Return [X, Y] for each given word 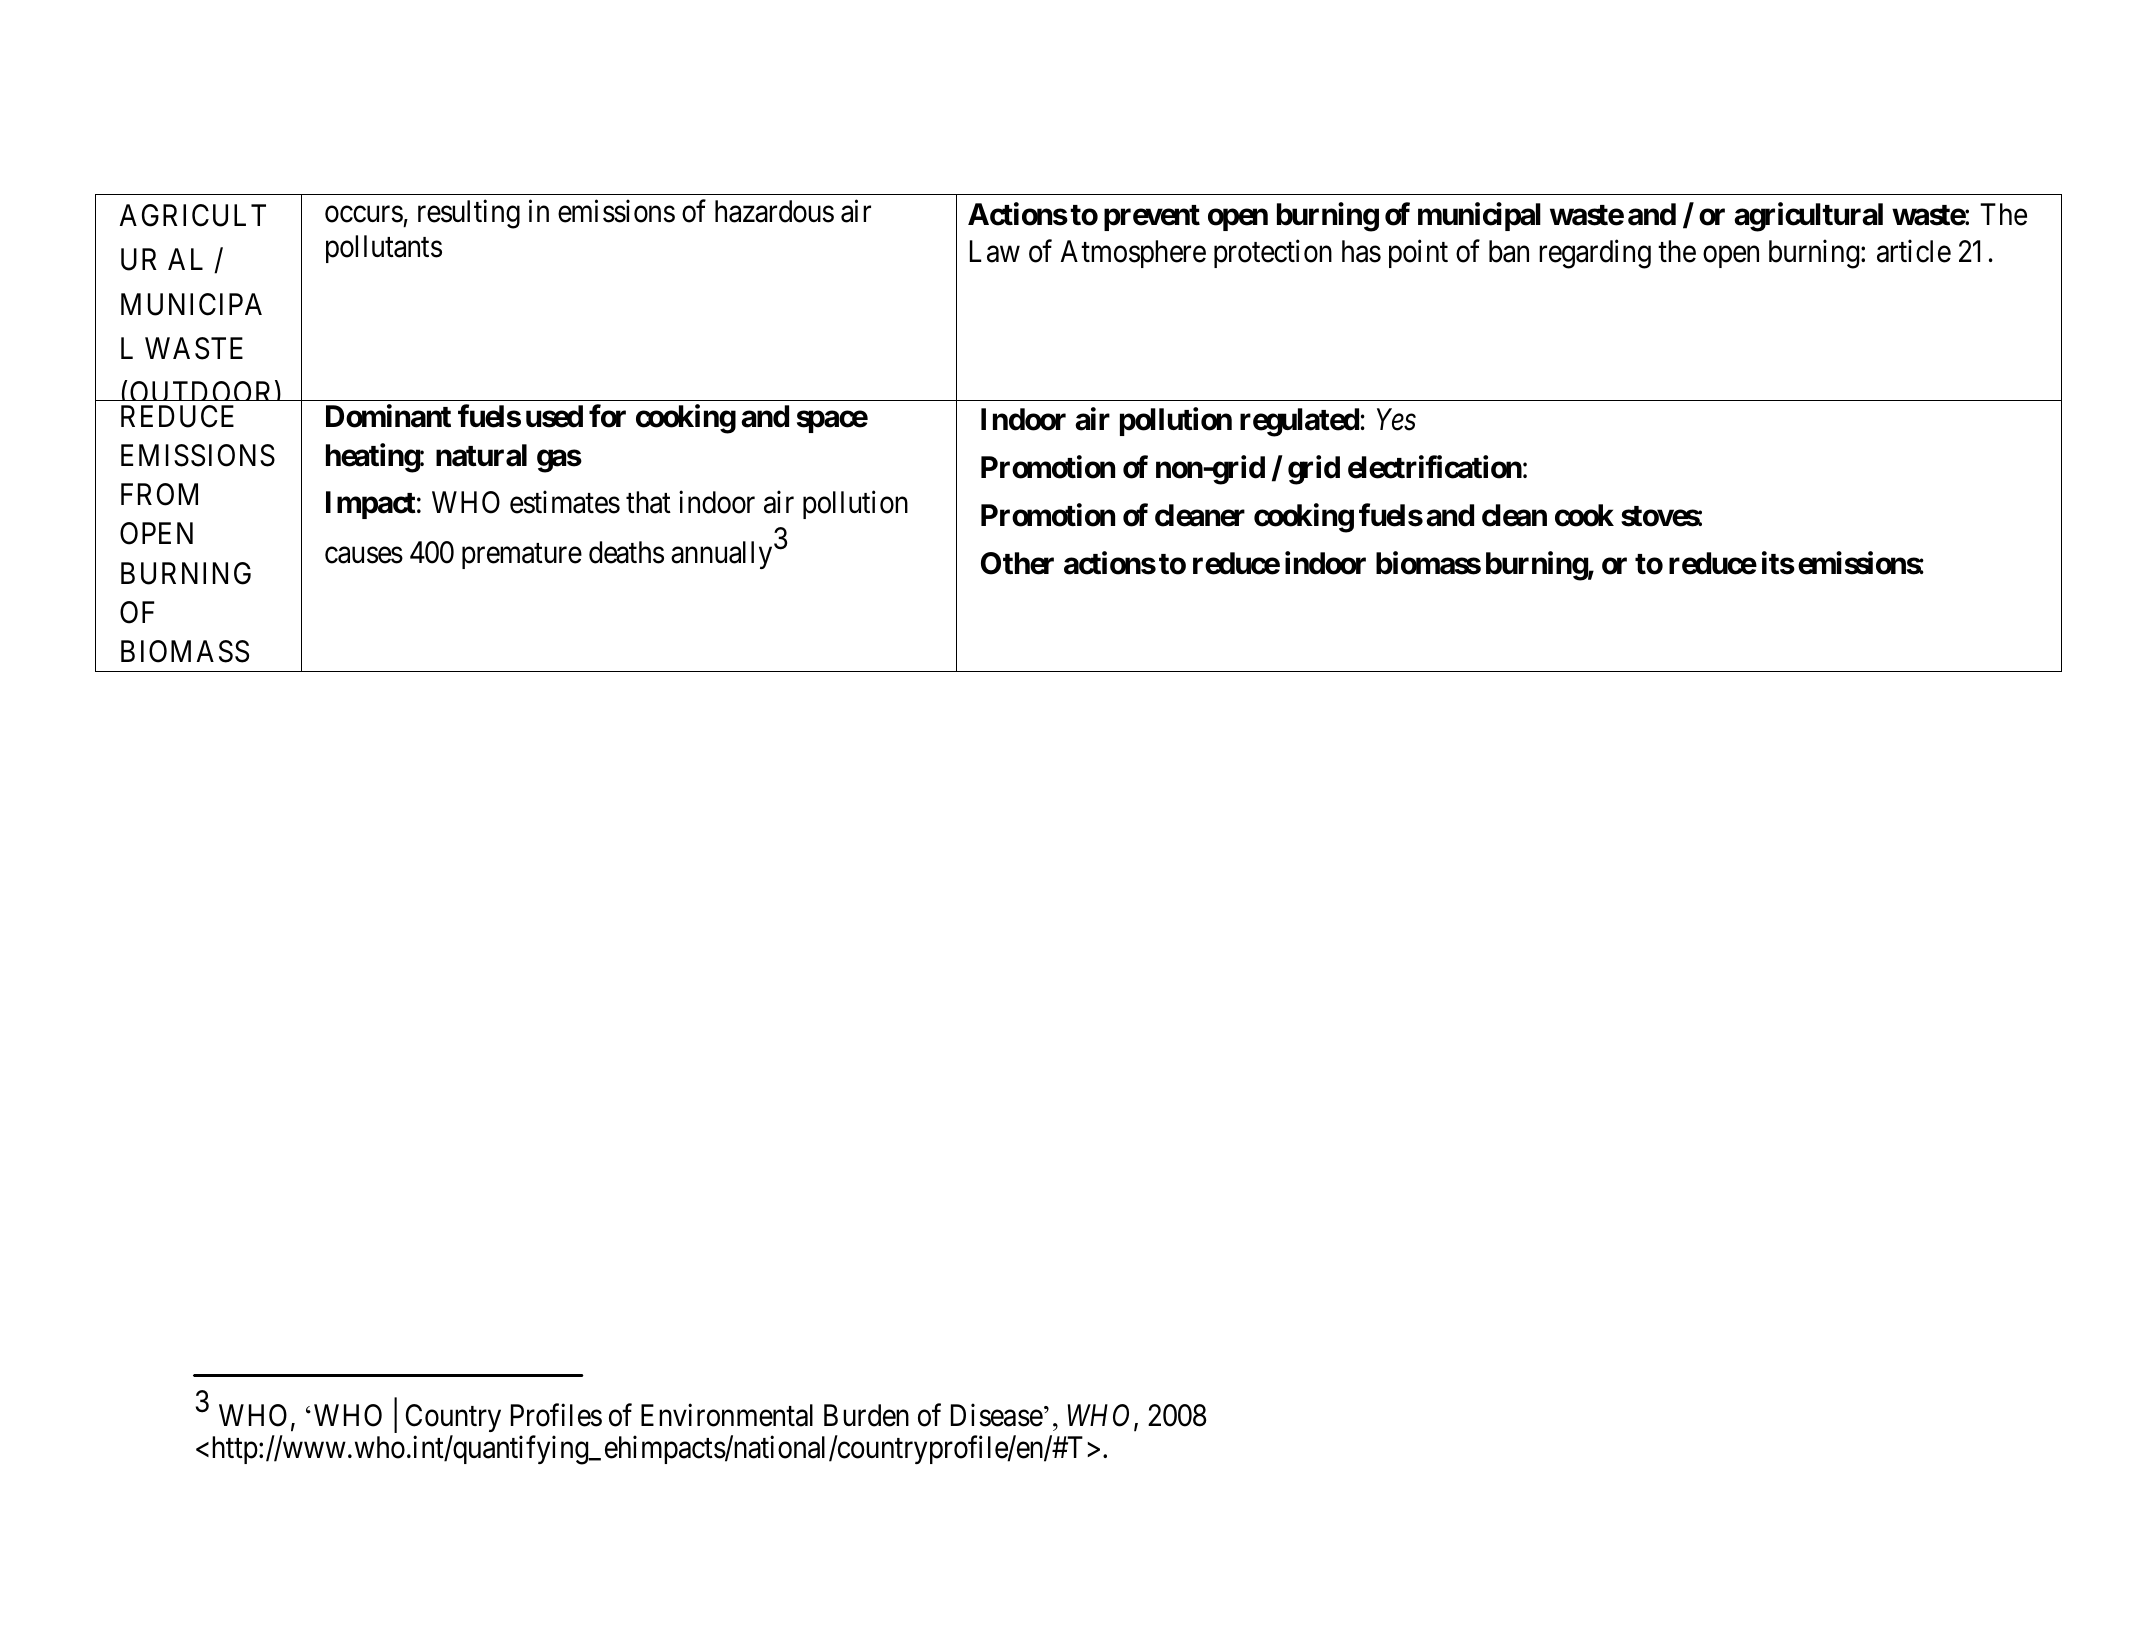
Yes [1396, 420]
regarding [1595, 254]
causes [364, 555]
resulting [469, 214]
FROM [159, 494]
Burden [866, 1415]
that [648, 502]
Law [995, 251]
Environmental [727, 1415]
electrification [1435, 467]
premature [522, 556]
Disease [997, 1415]
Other [1017, 563]
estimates [565, 502]
